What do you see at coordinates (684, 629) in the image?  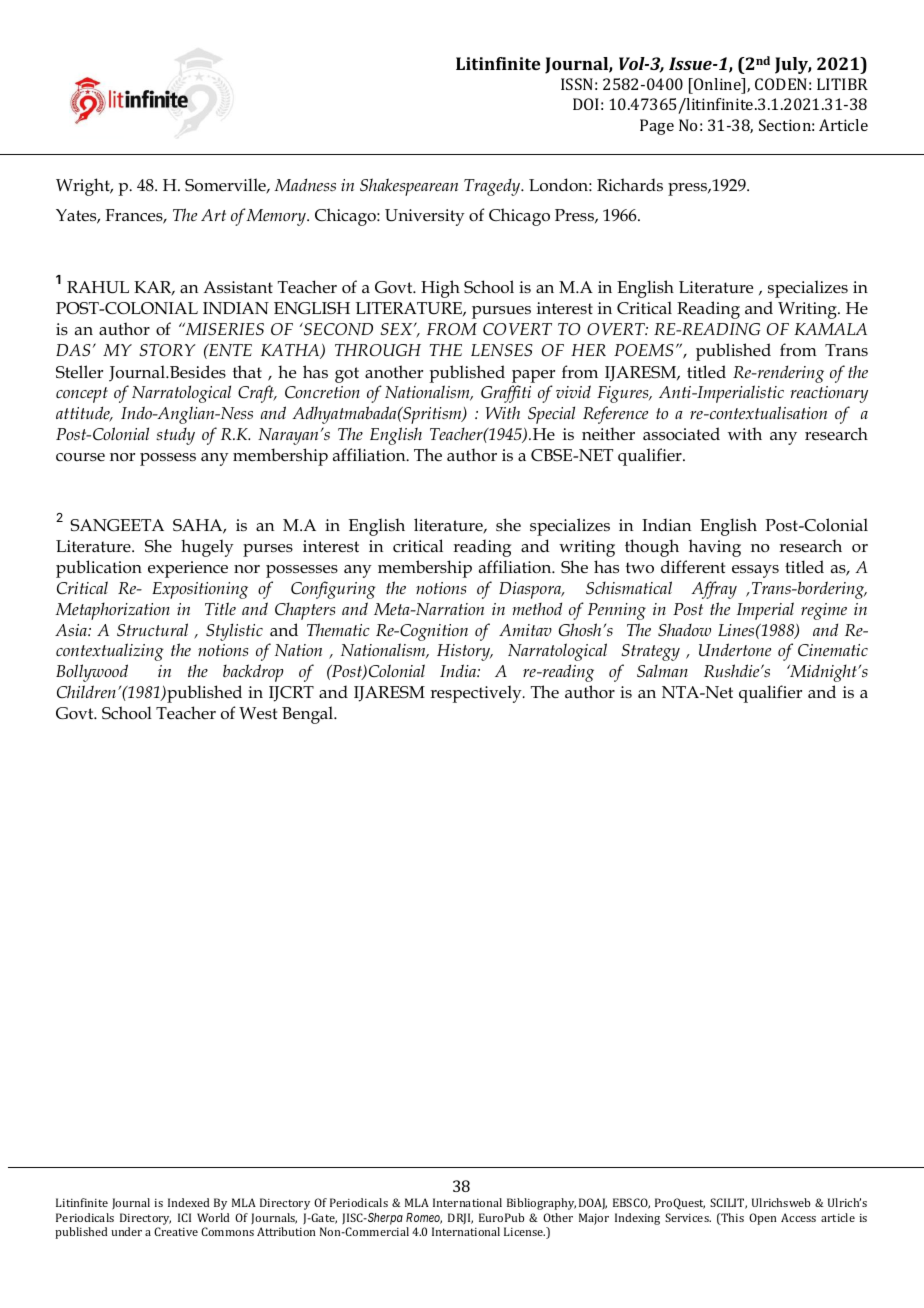 I see `Shadow` at bounding box center [684, 629].
